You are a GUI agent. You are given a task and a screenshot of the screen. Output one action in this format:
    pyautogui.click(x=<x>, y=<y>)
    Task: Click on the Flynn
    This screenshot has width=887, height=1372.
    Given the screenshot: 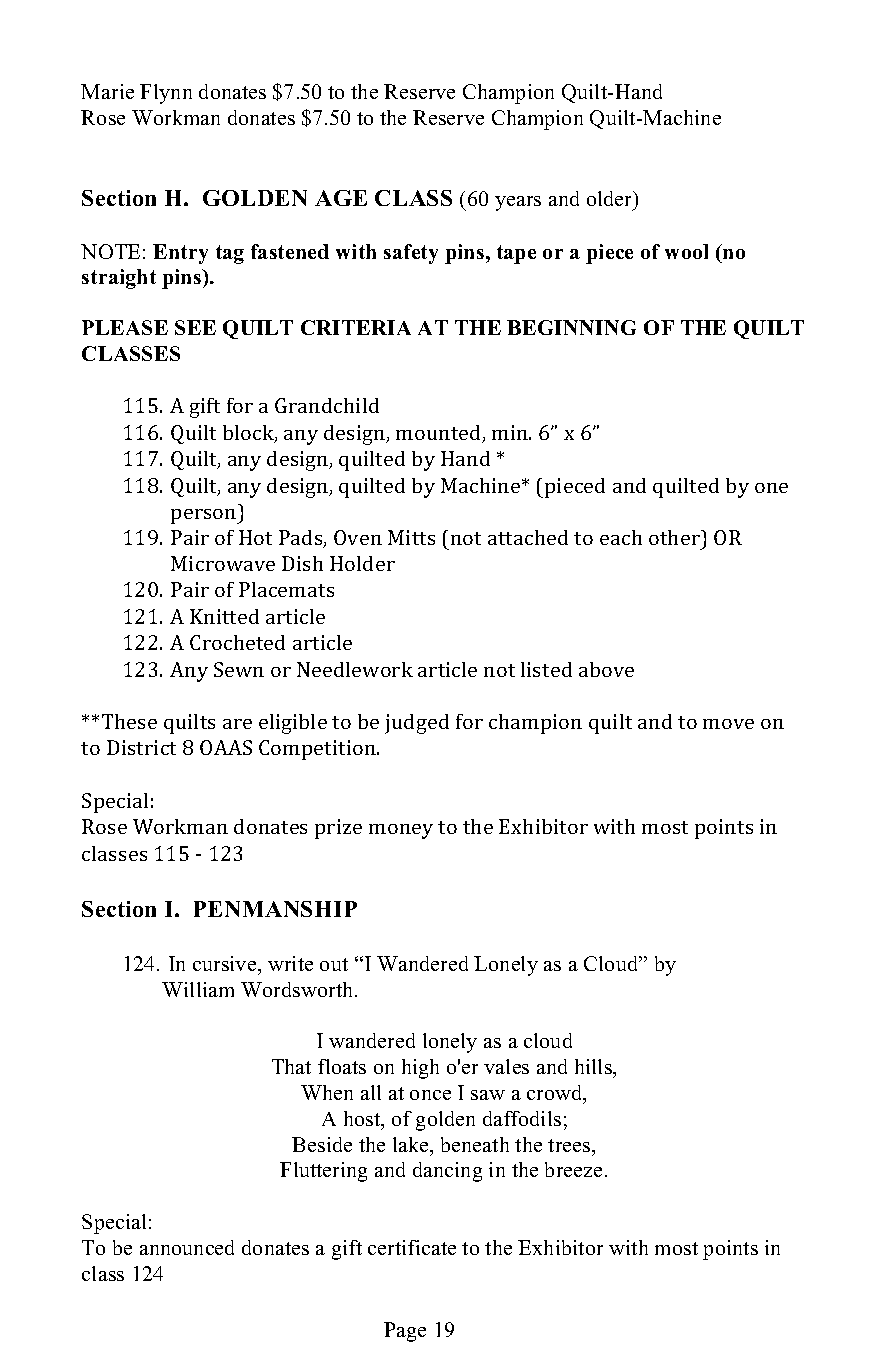 What is the action you would take?
    pyautogui.click(x=166, y=94)
